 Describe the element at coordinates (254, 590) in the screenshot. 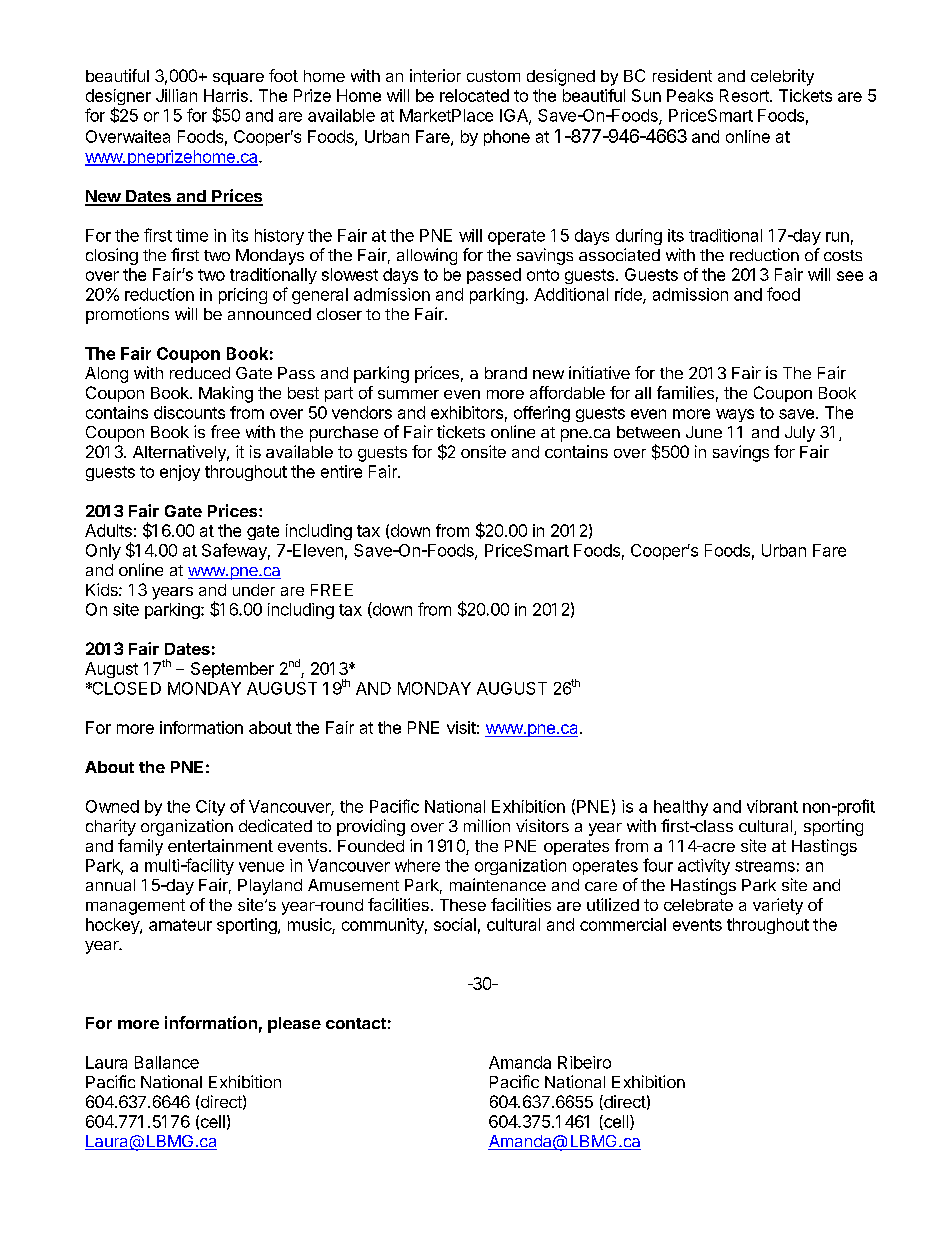

I see `under` at that location.
